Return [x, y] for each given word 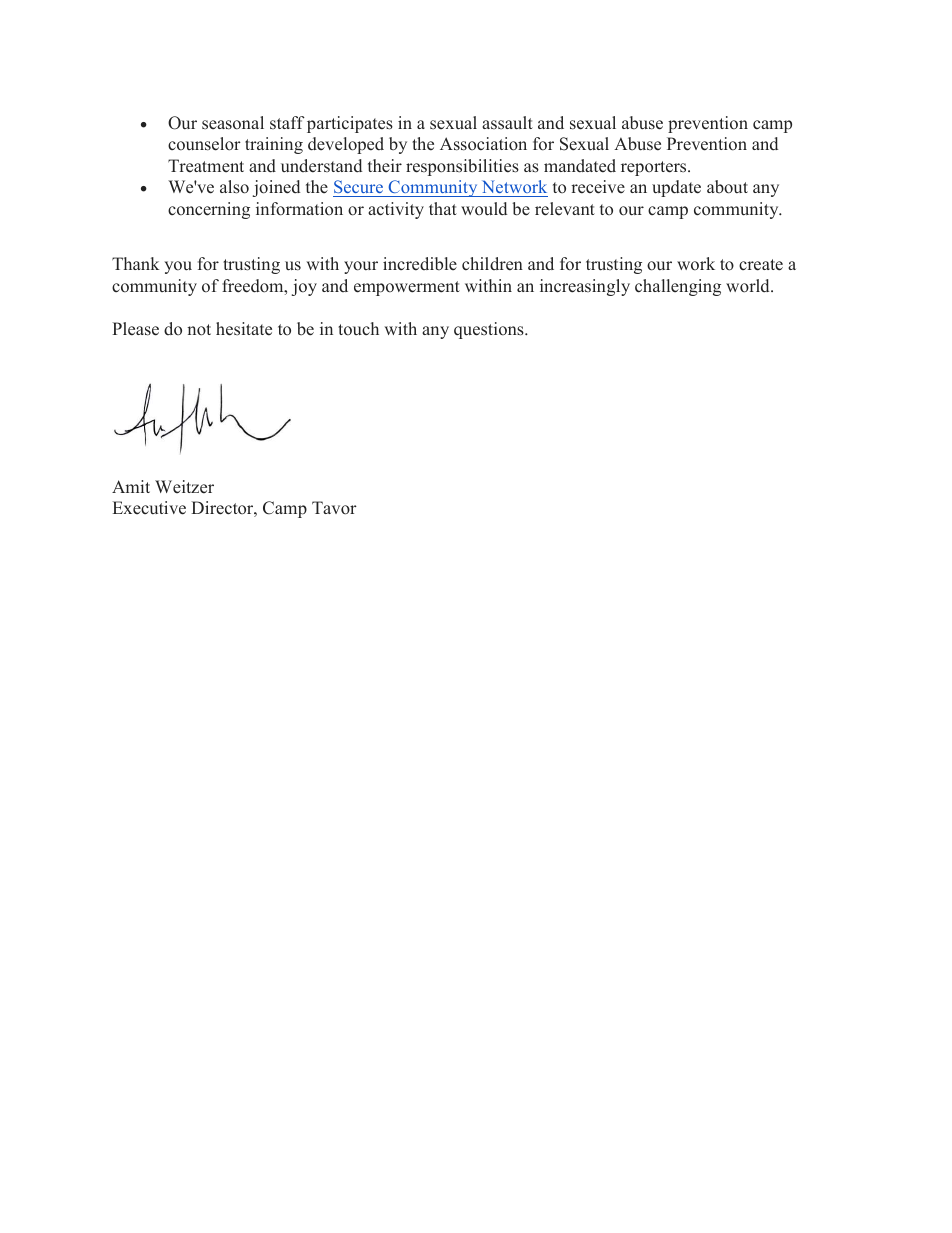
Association [483, 144]
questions [490, 330]
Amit [131, 486]
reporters [655, 168]
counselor [204, 144]
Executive [149, 508]
